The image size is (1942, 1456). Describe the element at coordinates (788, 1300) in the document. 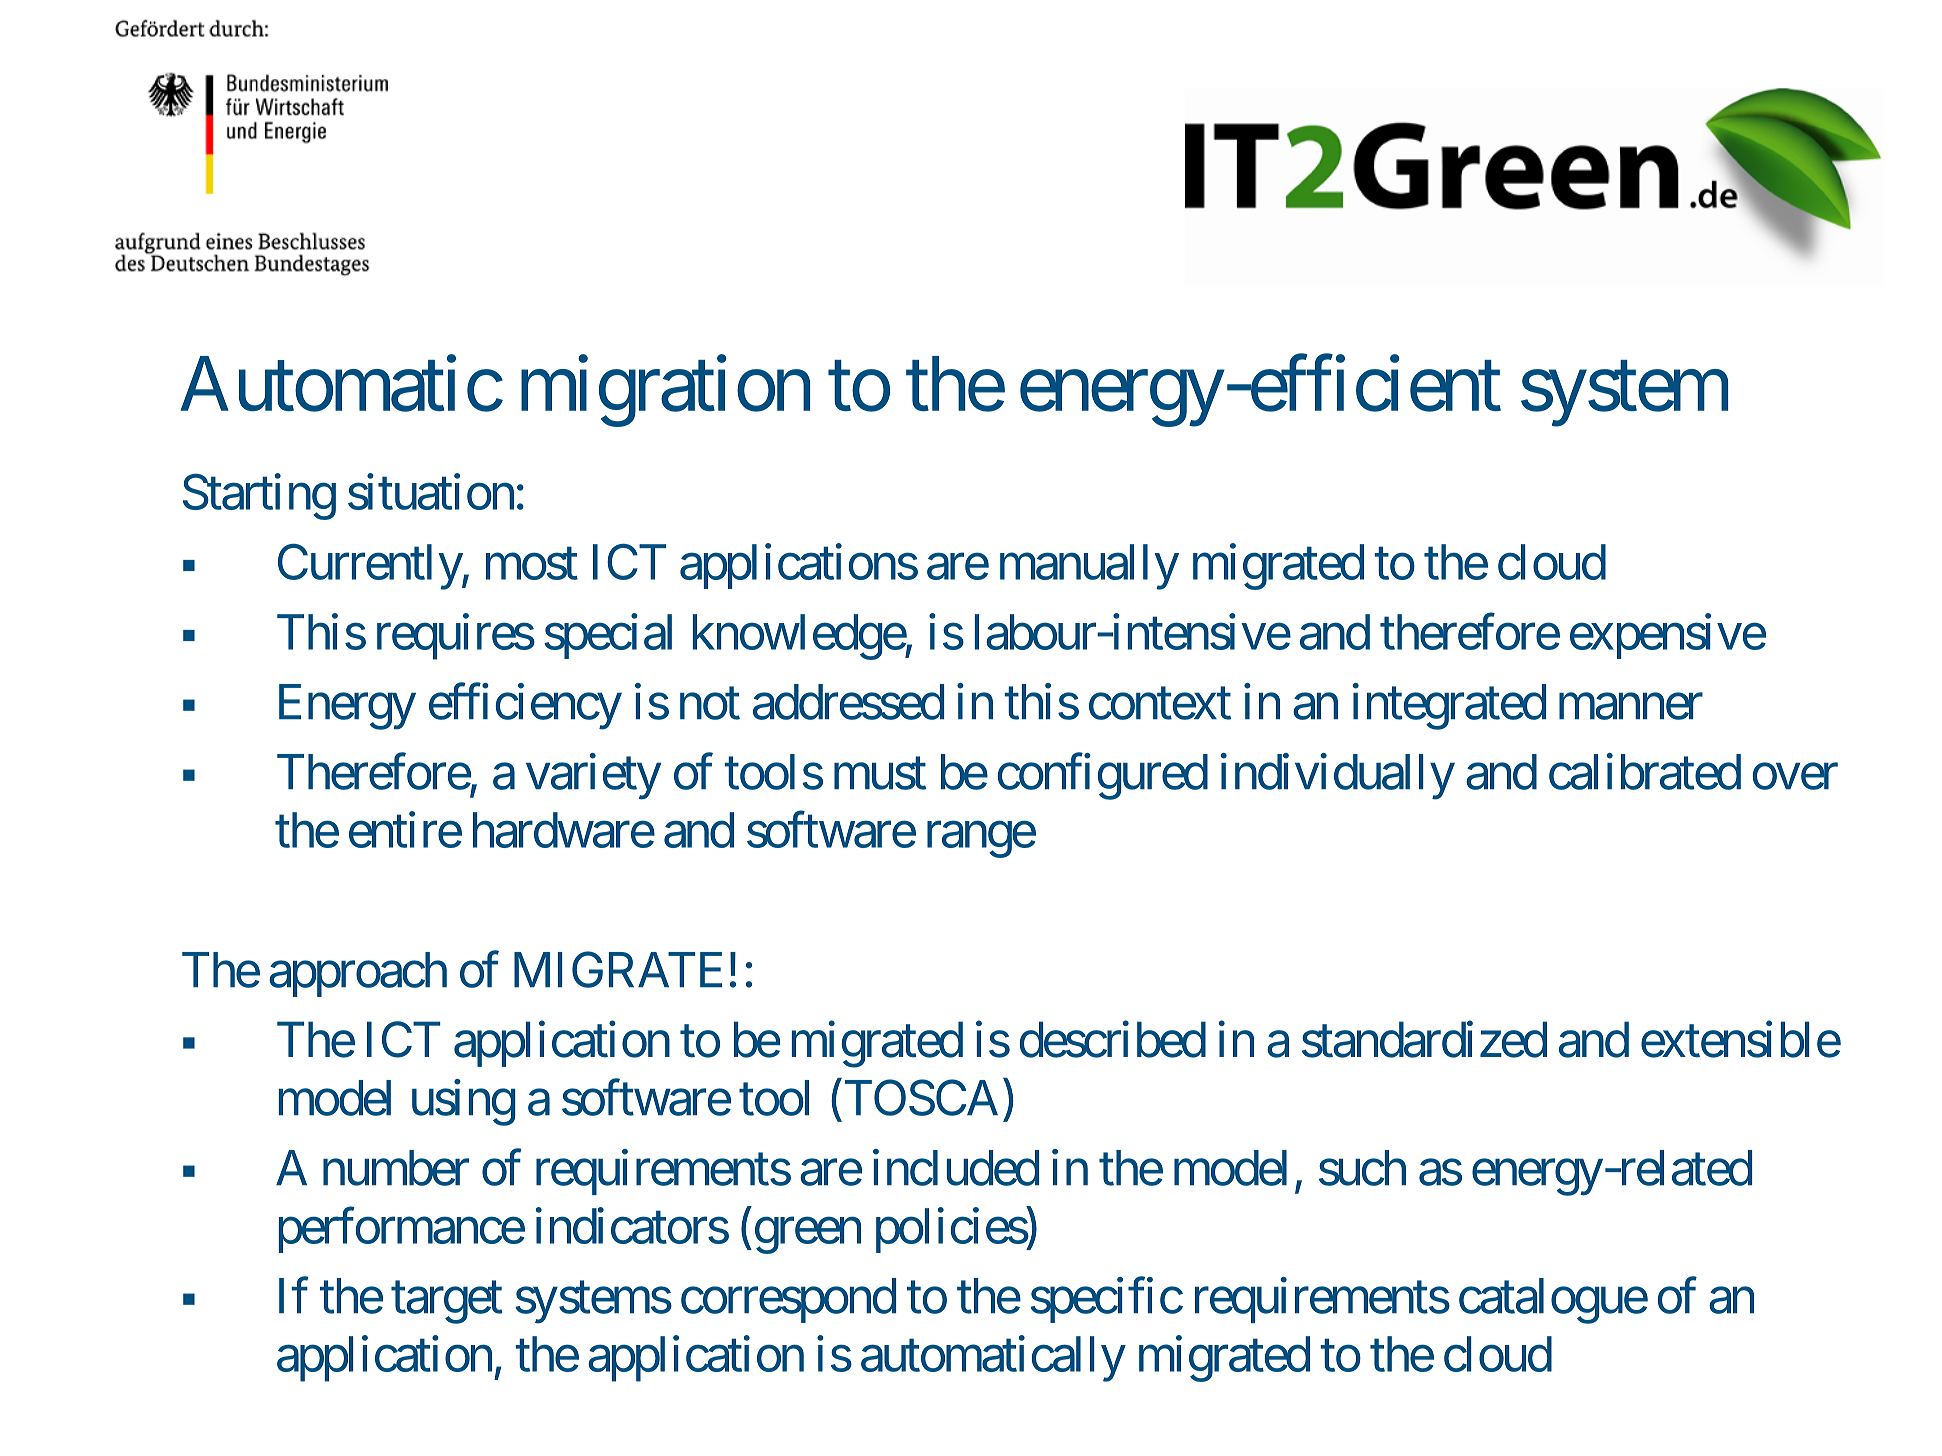

I see `correspond` at that location.
